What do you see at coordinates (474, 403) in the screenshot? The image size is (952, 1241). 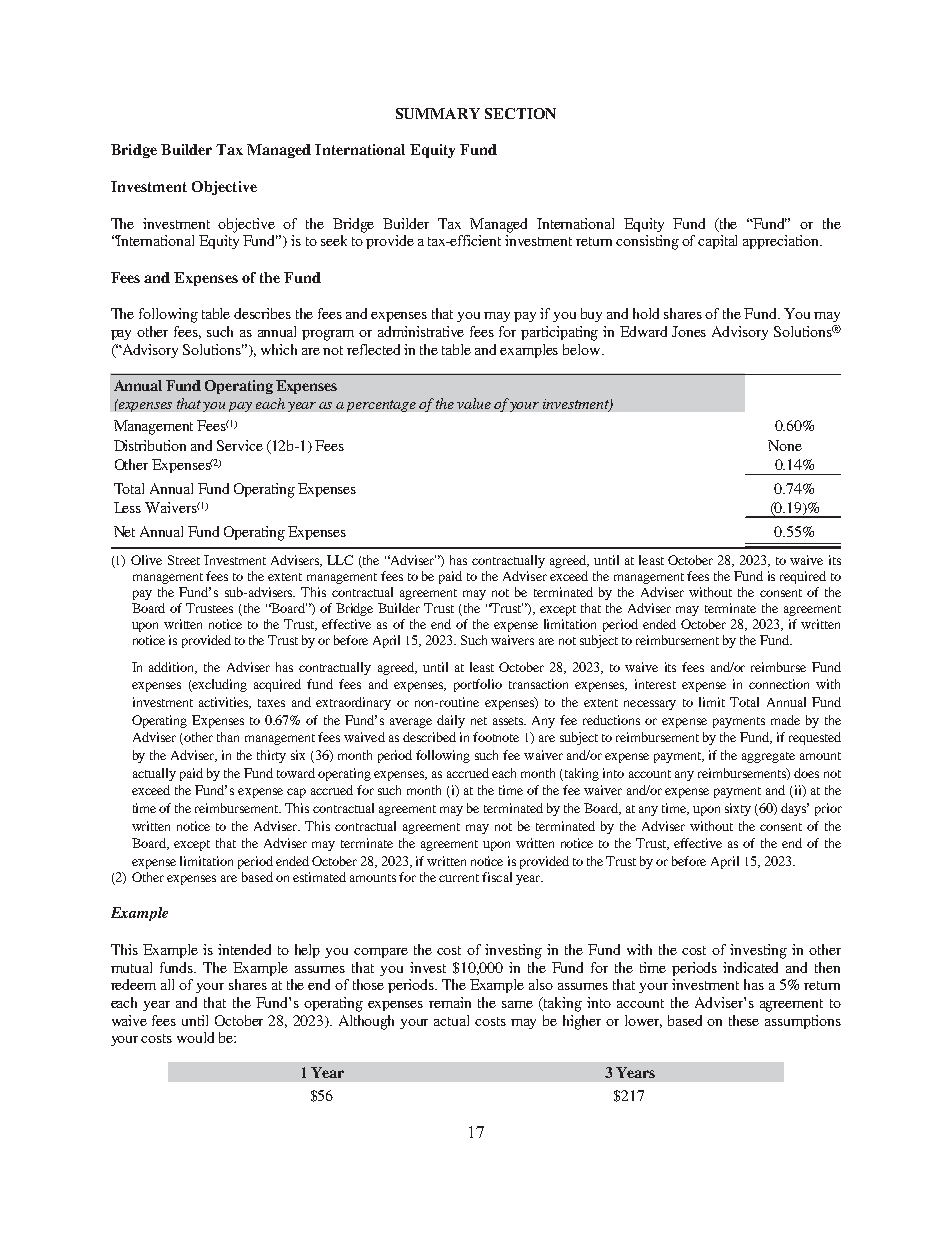 I see `value` at bounding box center [474, 403].
